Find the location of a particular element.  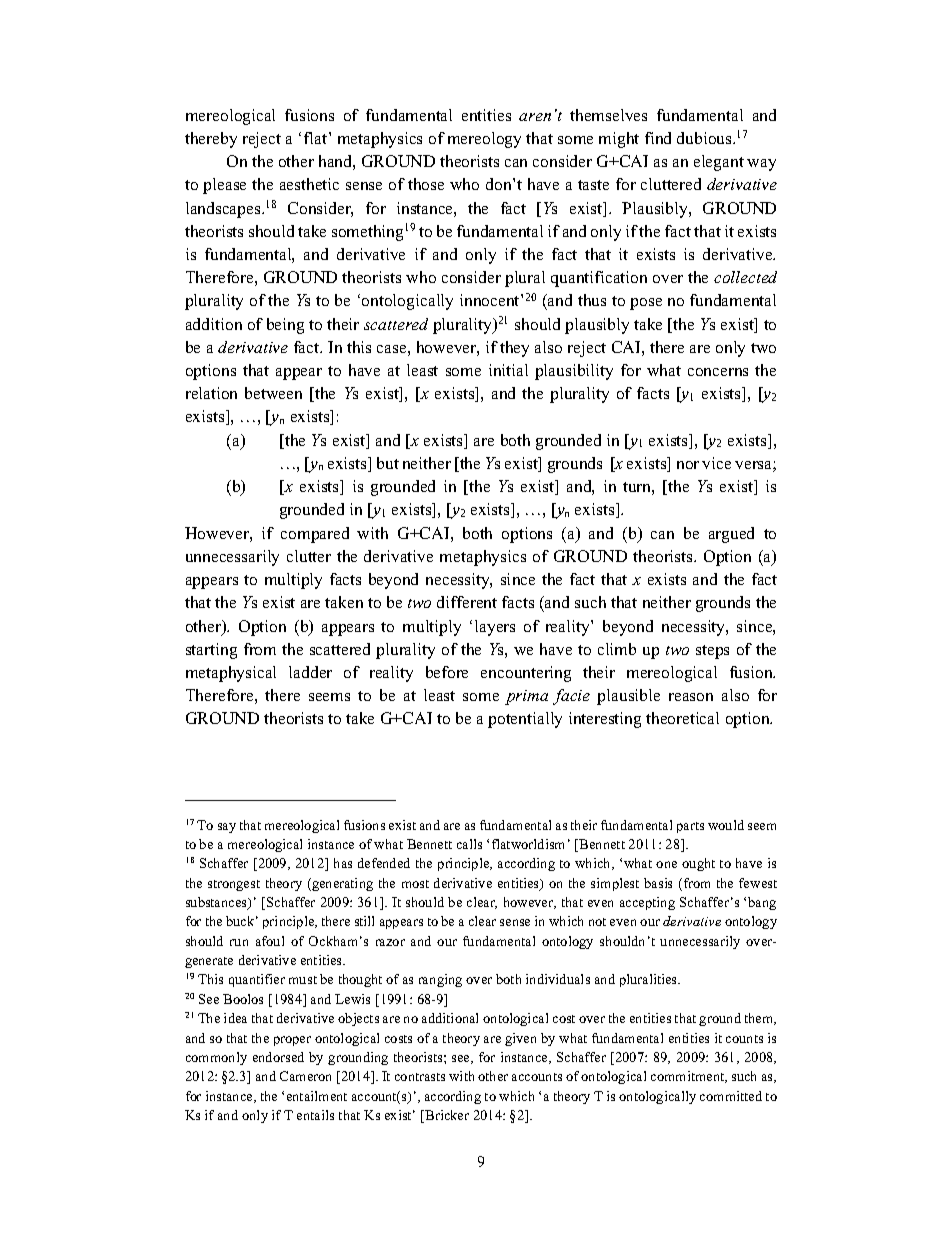

calls is located at coordinates (469, 844).
